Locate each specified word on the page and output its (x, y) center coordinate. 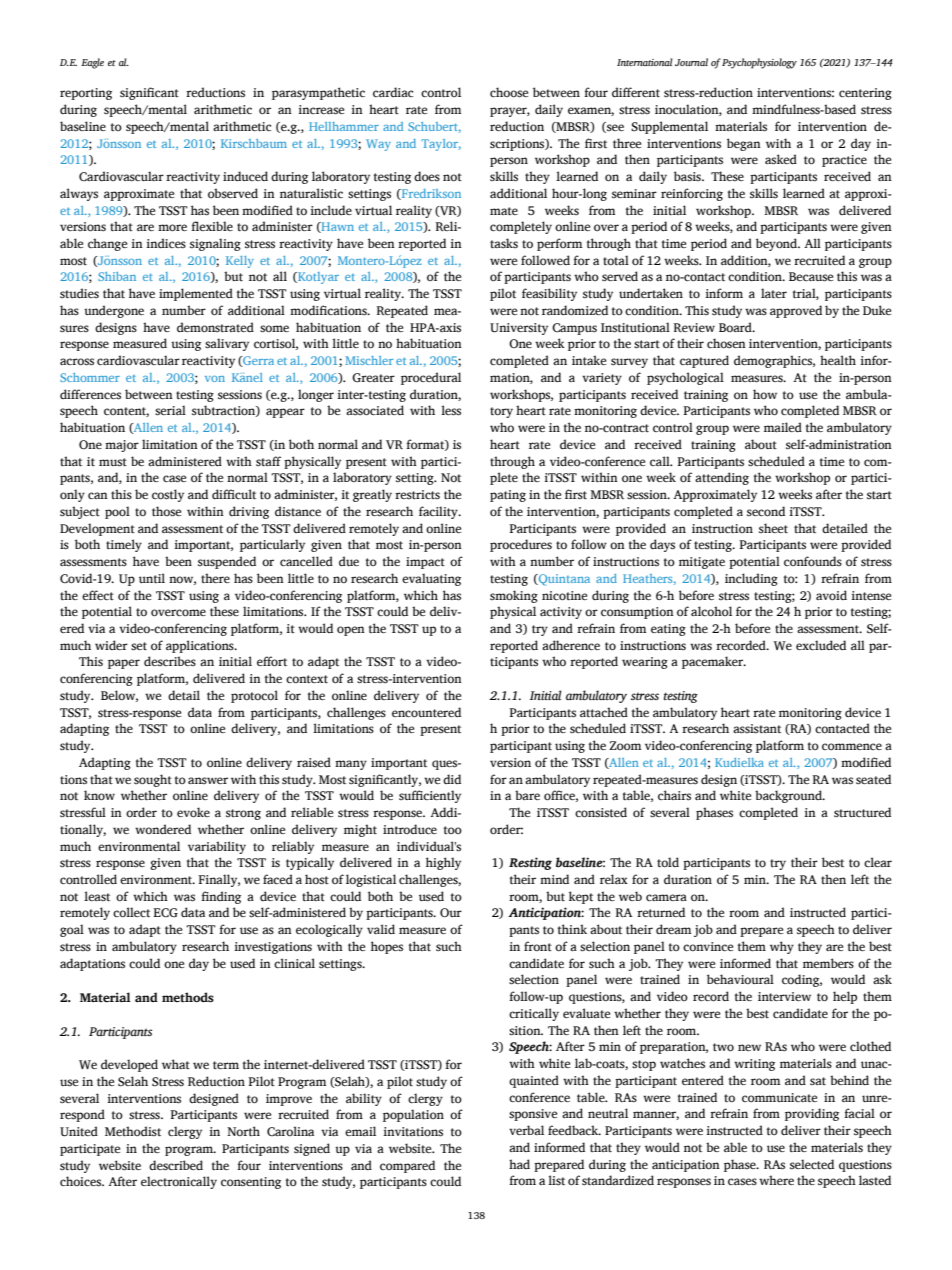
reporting (86, 94)
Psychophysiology (759, 63)
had (519, 1164)
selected (812, 1164)
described (176, 1165)
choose (509, 92)
